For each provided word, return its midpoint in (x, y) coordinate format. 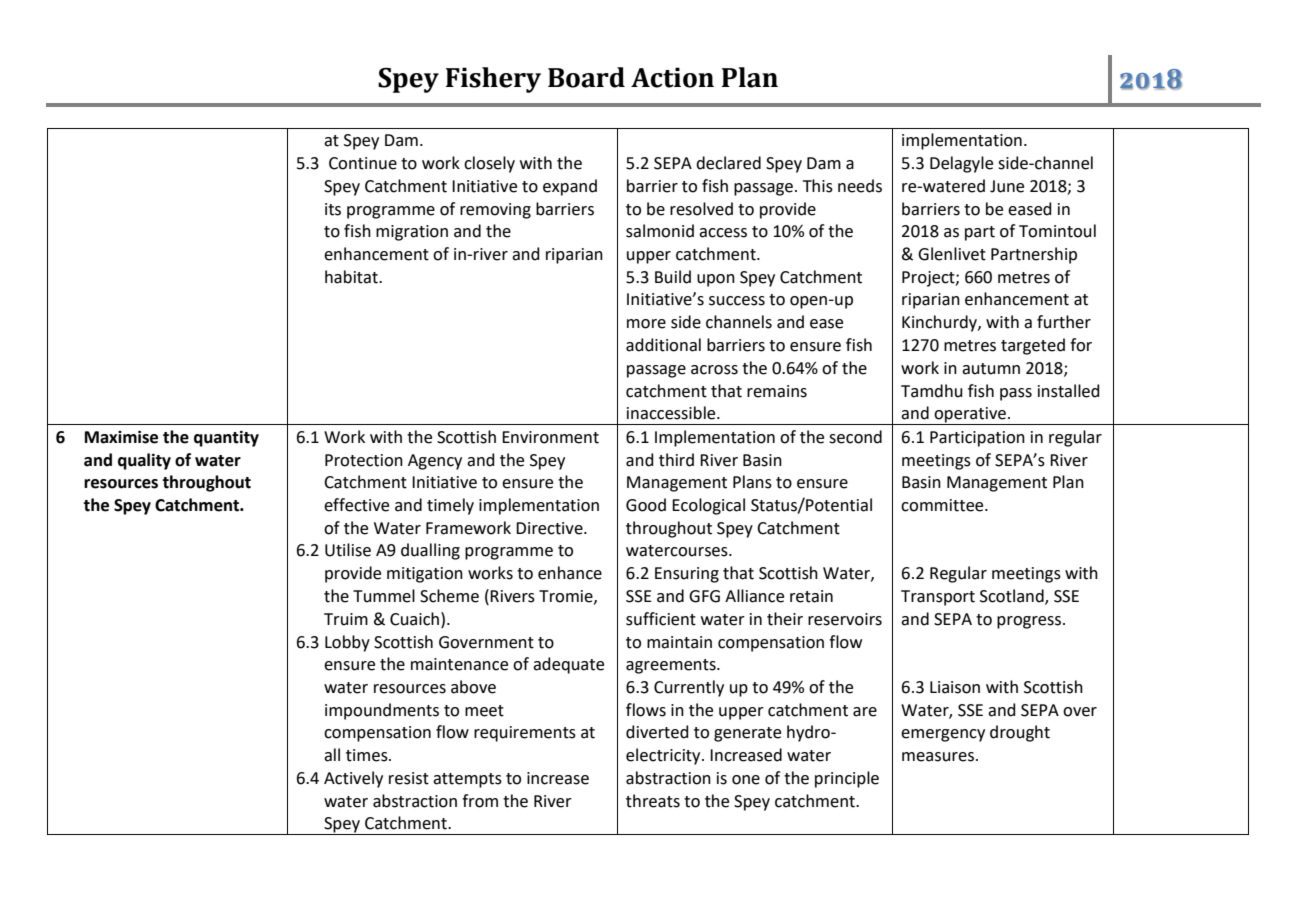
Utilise (348, 550)
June (1007, 186)
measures (938, 757)
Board (586, 77)
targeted (1033, 346)
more (646, 324)
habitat (352, 277)
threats (653, 801)
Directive (550, 528)
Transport (938, 598)
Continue (363, 163)
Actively (353, 779)
